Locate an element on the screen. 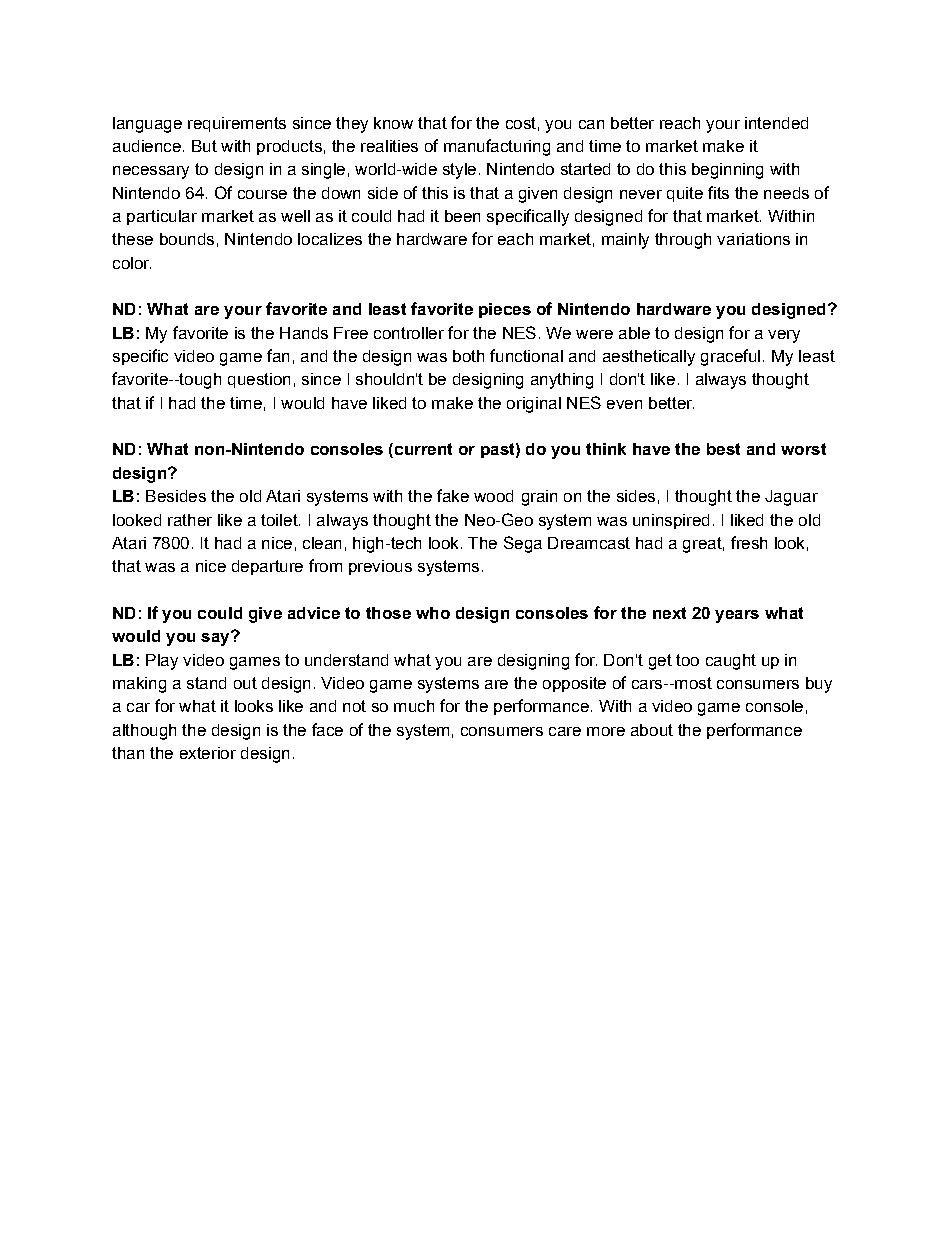 The image size is (952, 1233). manufacturing is located at coordinates (497, 147).
